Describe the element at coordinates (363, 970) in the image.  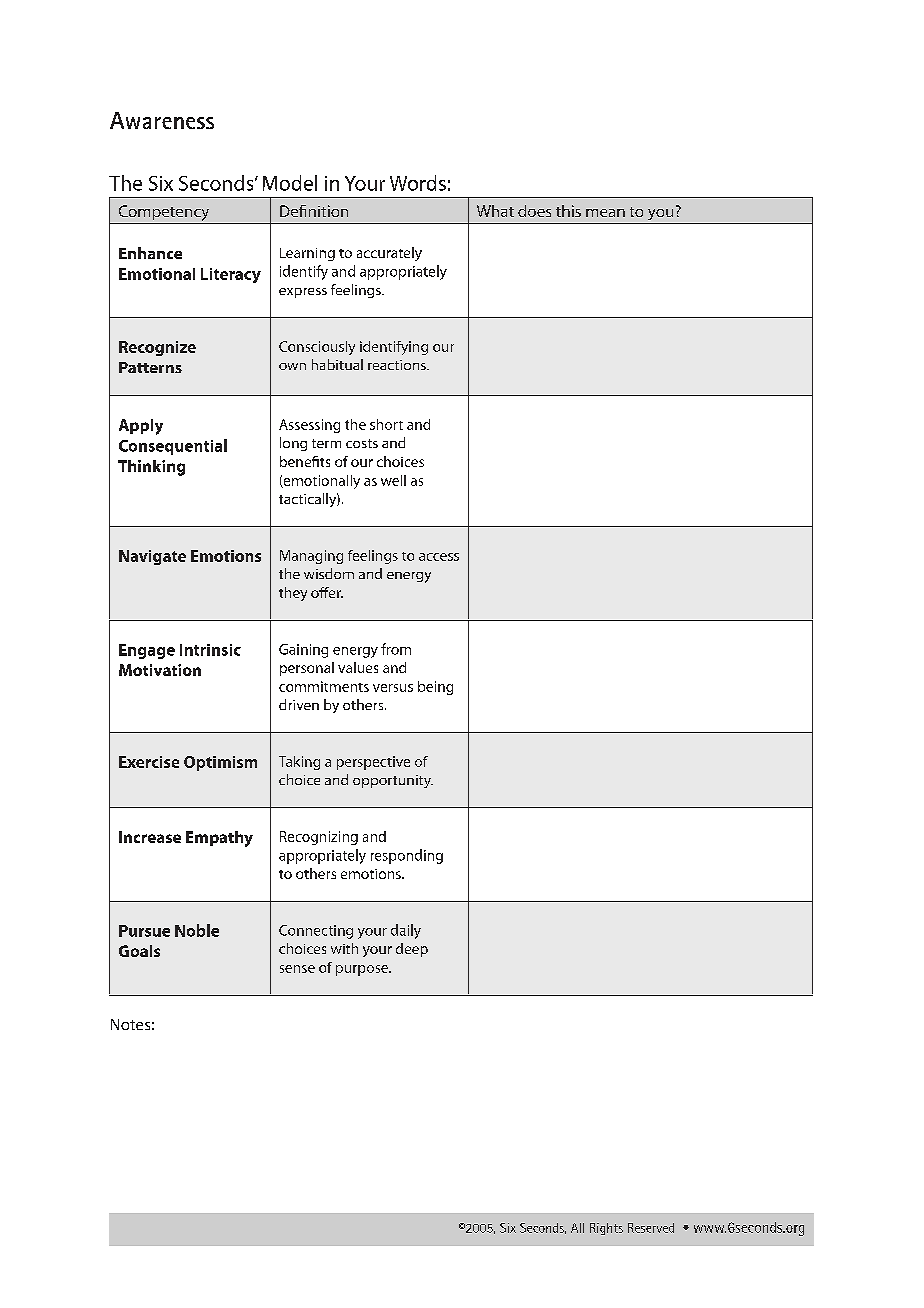
I see `purpose` at that location.
